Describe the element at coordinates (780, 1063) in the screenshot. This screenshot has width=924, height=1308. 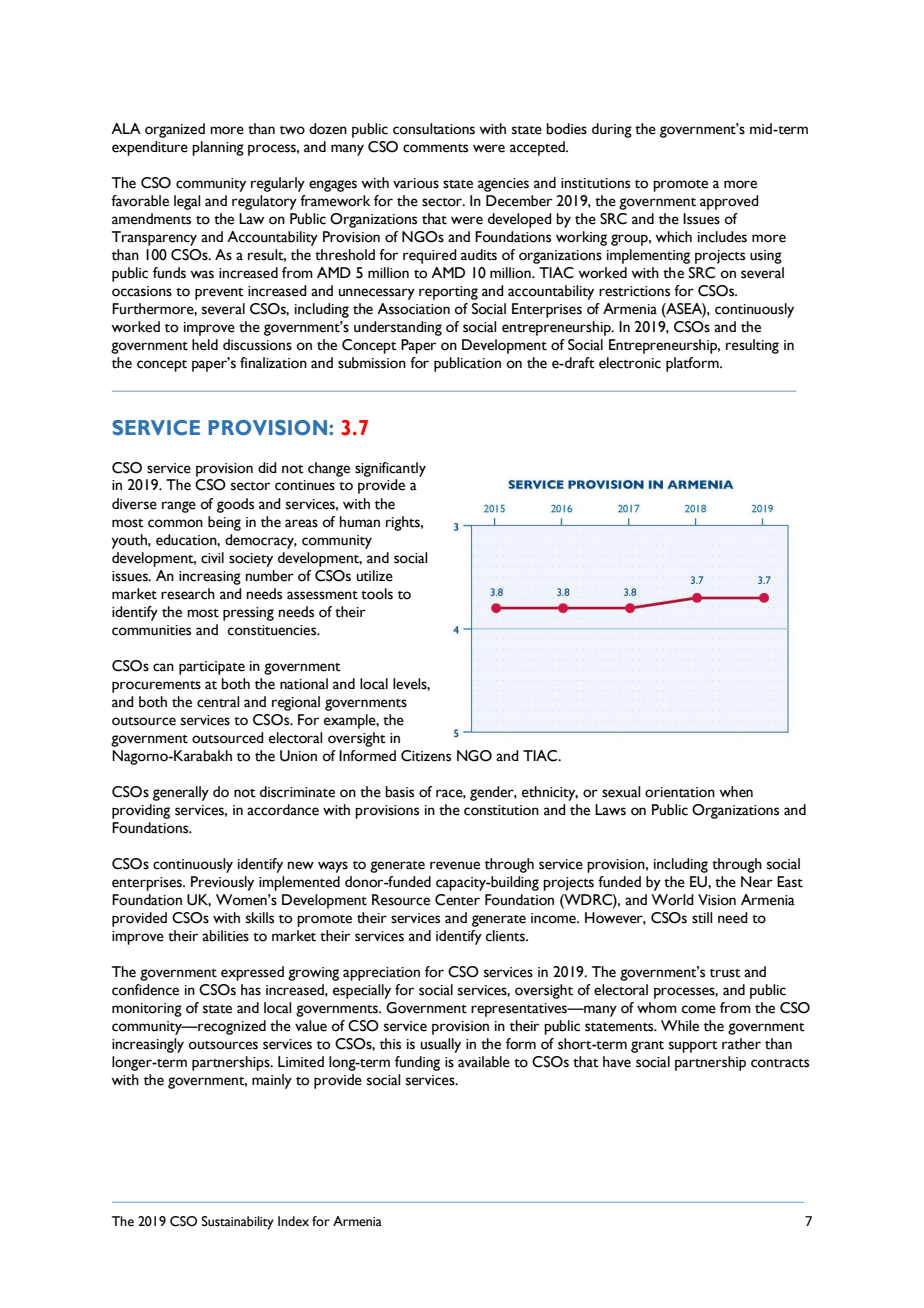
I see `contracts` at that location.
